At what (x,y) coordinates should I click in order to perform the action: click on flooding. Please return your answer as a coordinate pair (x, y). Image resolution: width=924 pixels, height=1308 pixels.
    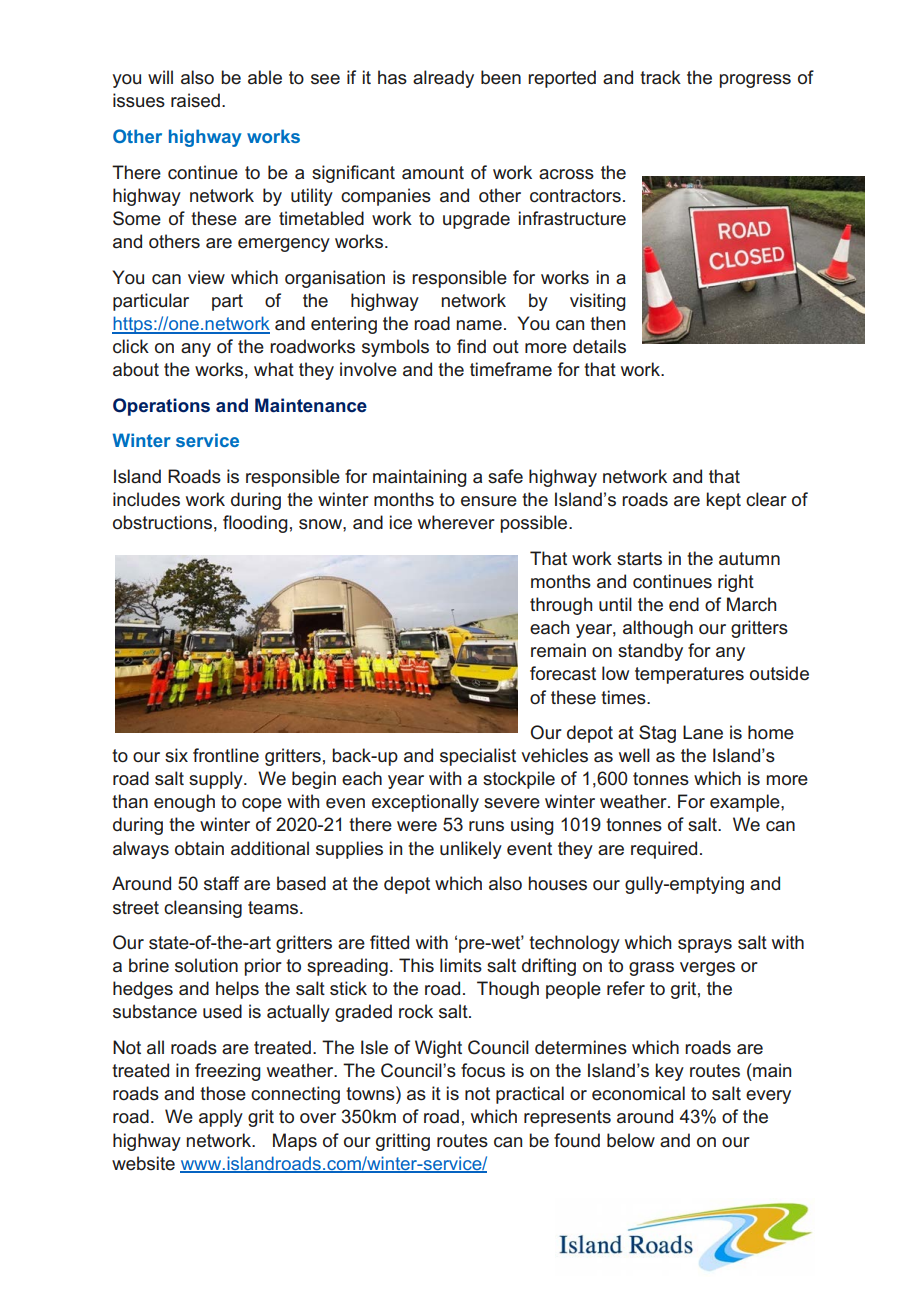
    Looking at the image, I should click on (255, 524).
